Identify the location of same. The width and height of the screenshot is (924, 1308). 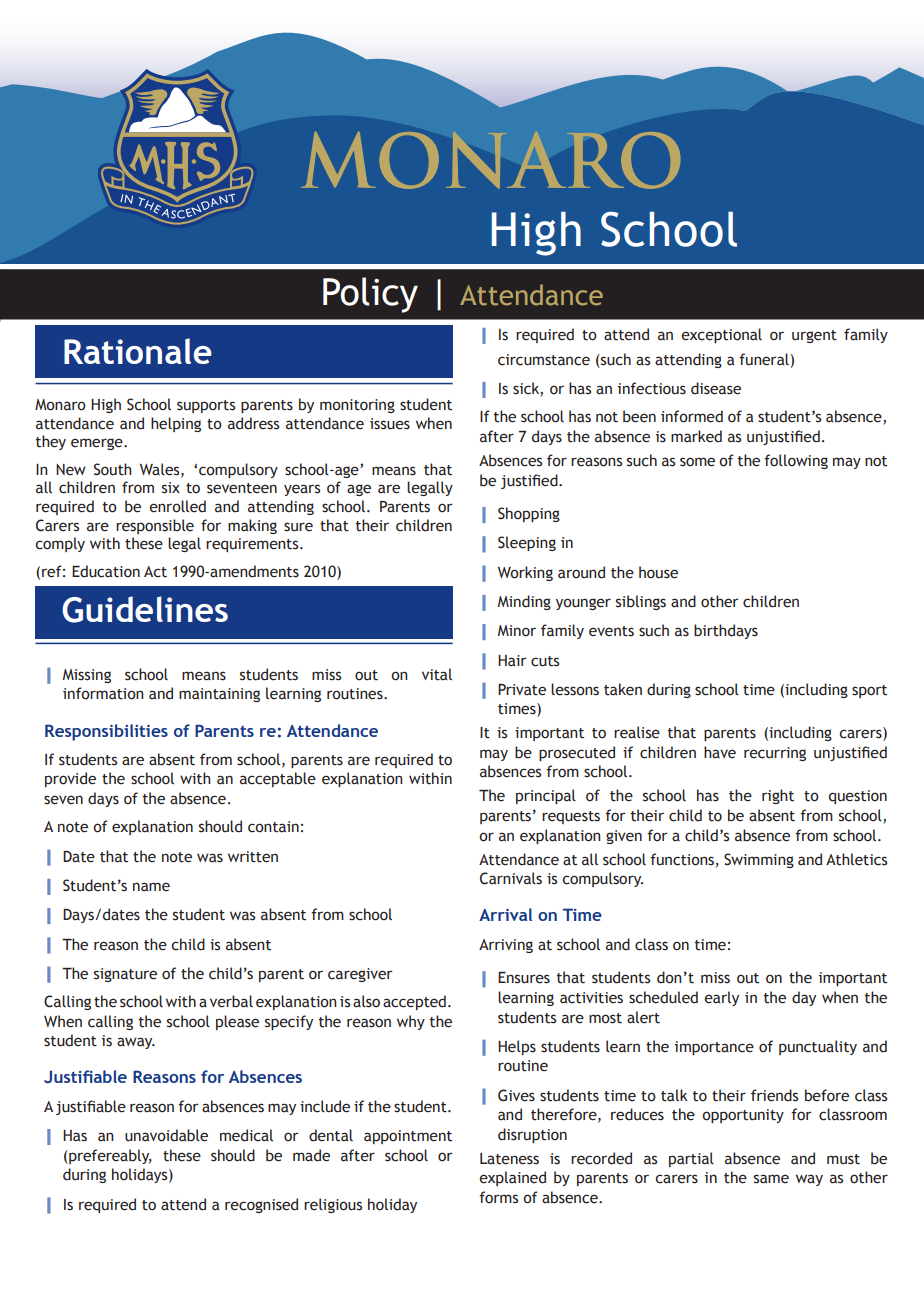
(771, 1179).
